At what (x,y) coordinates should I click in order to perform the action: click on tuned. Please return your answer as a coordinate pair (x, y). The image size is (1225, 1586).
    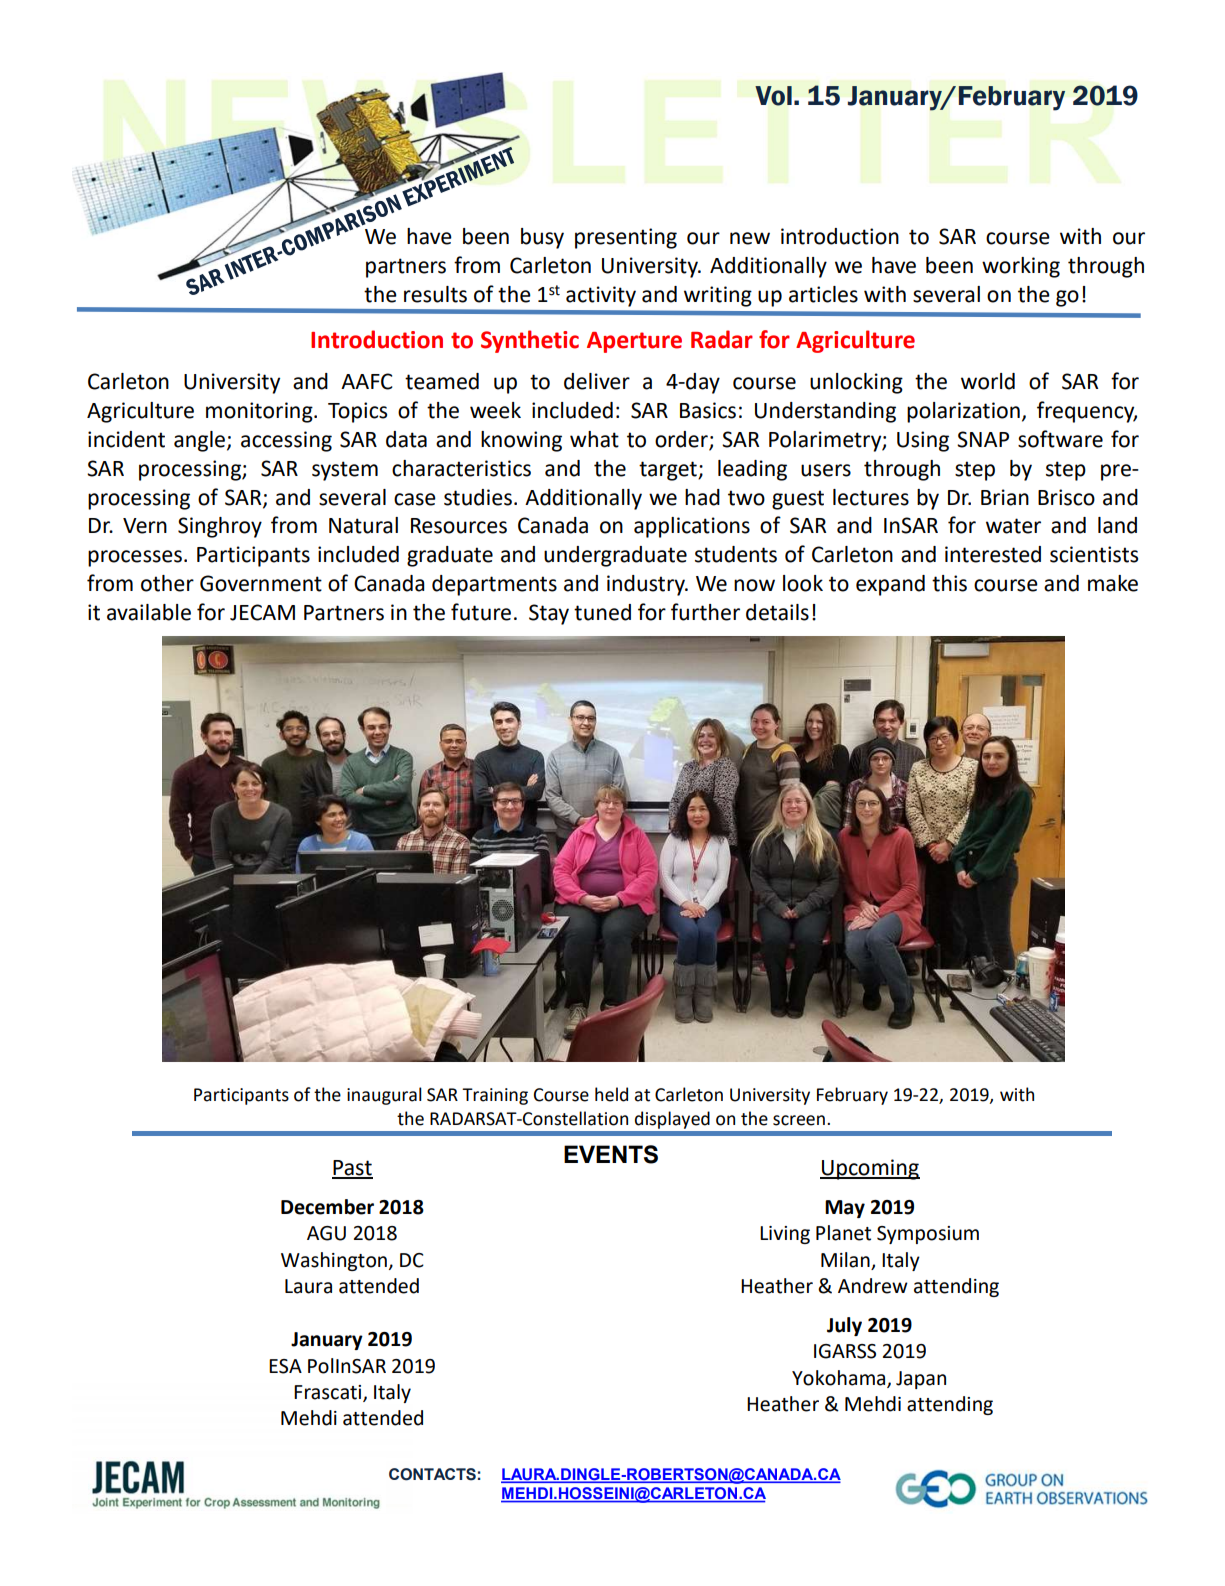
    Looking at the image, I should click on (602, 612).
